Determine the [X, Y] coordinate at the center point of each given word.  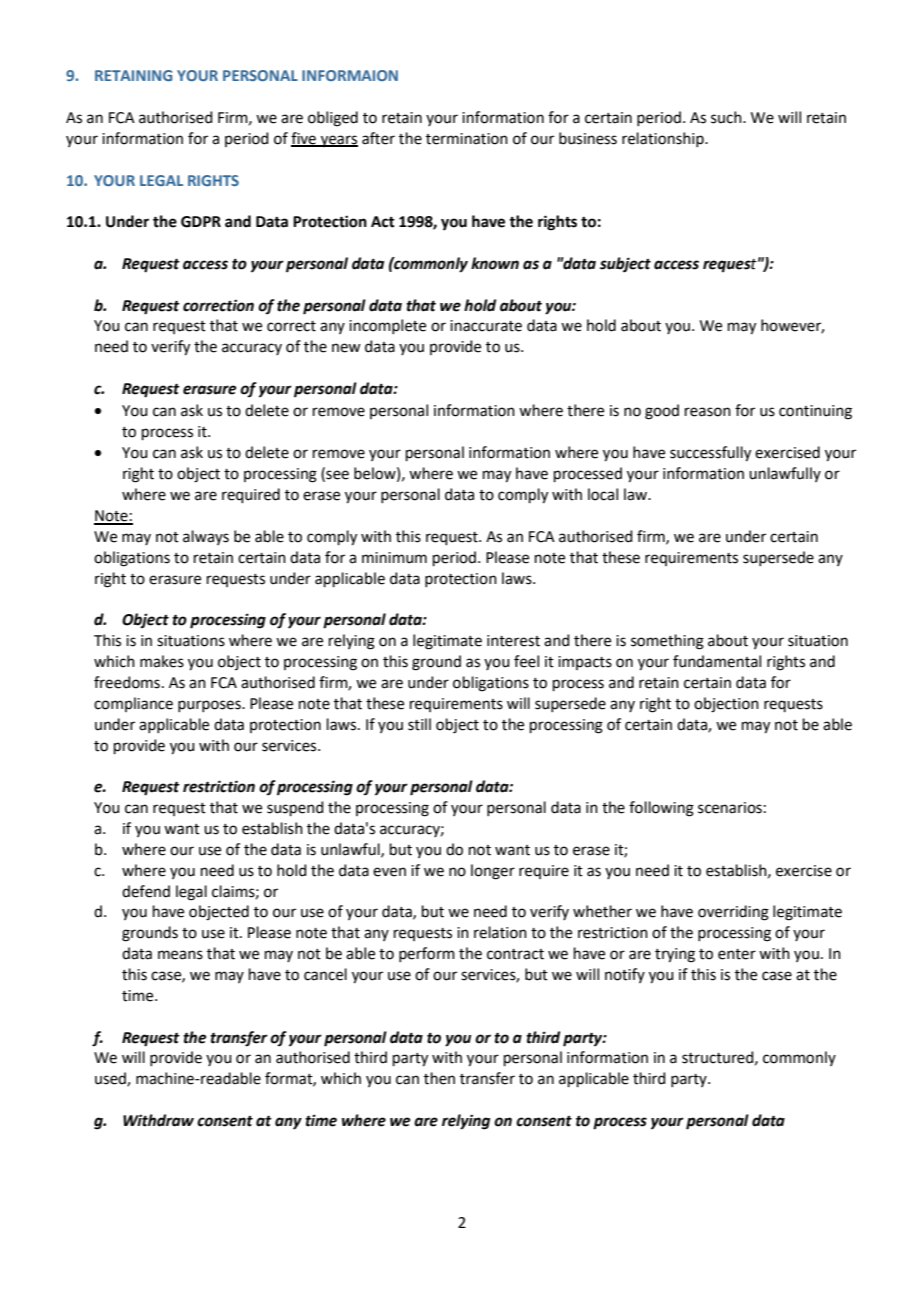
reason [708, 412]
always [206, 537]
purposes [210, 706]
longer [493, 872]
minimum [394, 558]
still [419, 724]
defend [146, 891]
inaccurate [486, 326]
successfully [710, 454]
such [727, 117]
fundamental [717, 661]
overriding [733, 913]
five [304, 139]
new [346, 348]
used [111, 1079]
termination [467, 139]
